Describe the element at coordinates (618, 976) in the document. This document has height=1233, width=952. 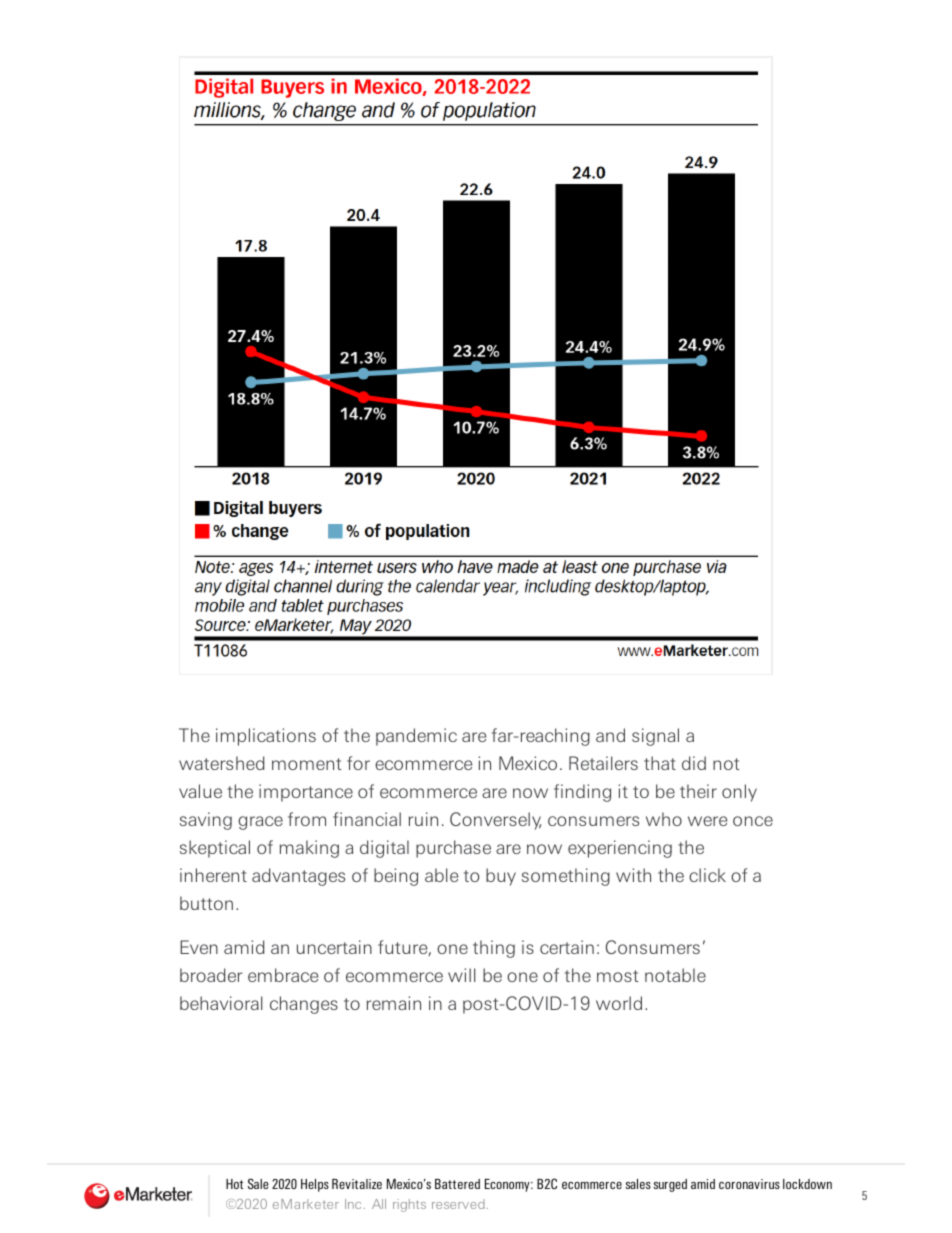
I see `most` at that location.
